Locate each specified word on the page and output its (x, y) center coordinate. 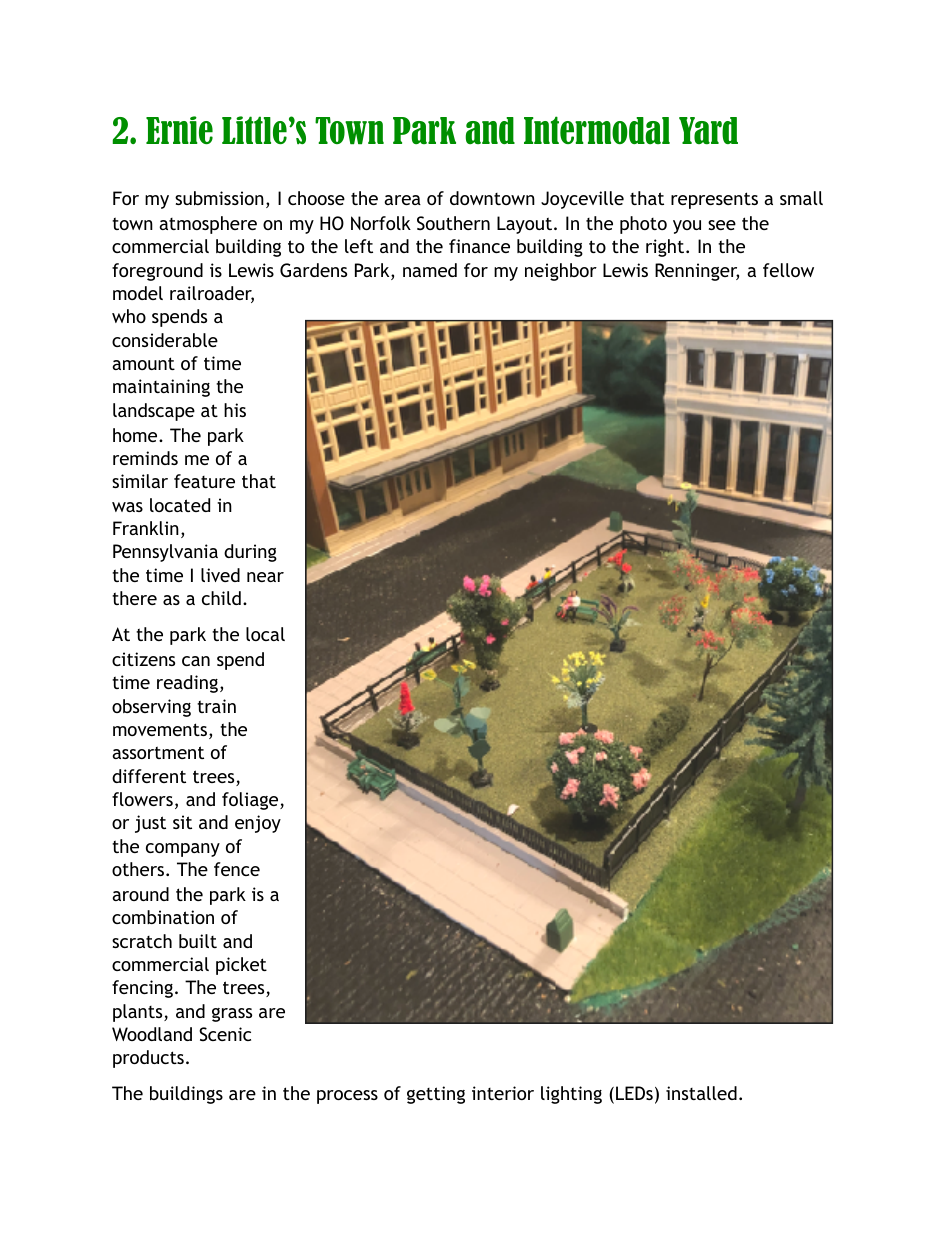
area (402, 200)
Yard (708, 130)
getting (436, 1095)
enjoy (258, 824)
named (430, 270)
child (221, 598)
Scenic (225, 1034)
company (183, 850)
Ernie (179, 130)
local (265, 634)
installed (701, 1093)
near (265, 577)
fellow (788, 270)
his (235, 410)
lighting (571, 1095)
